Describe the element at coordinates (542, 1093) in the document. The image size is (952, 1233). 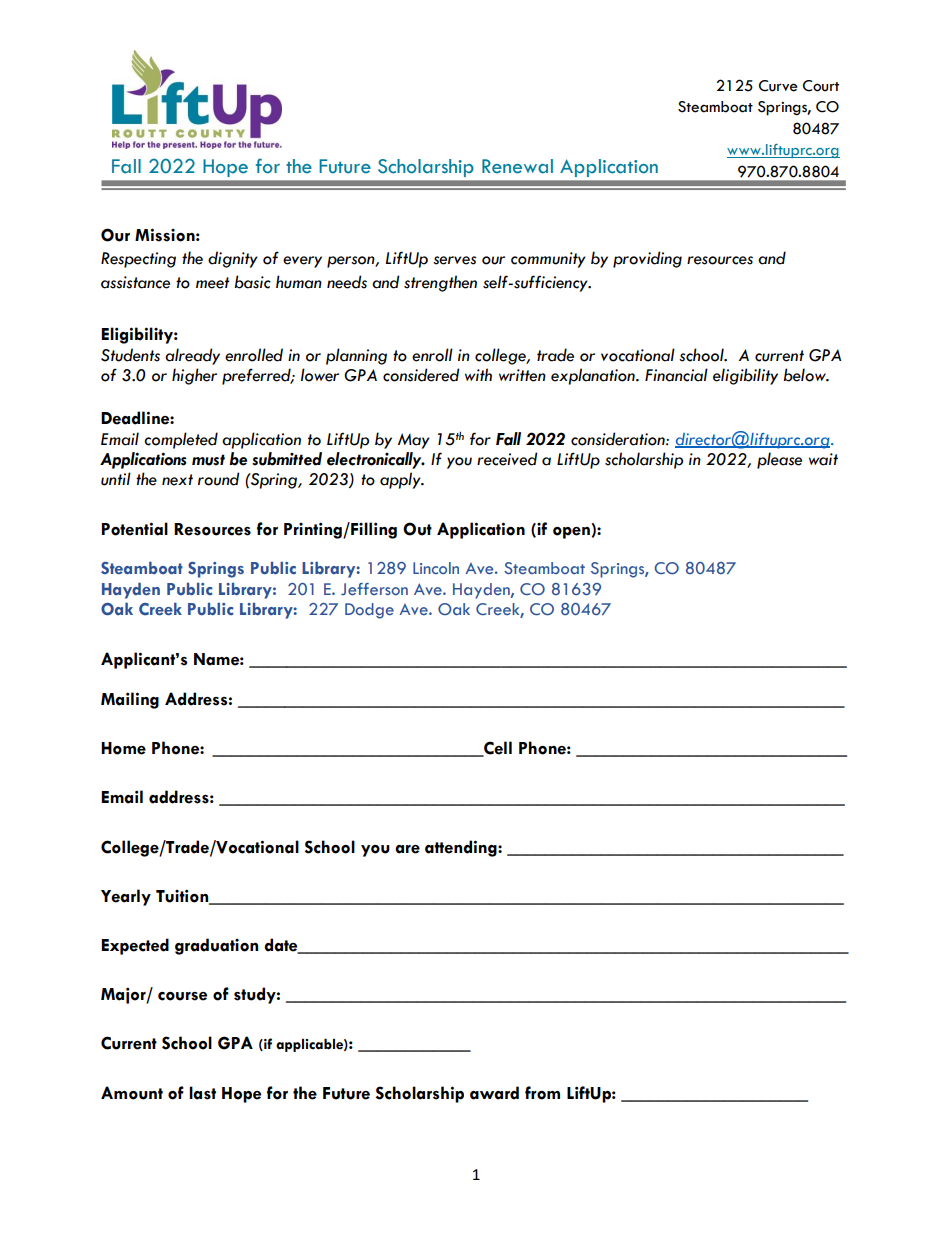
I see `from` at that location.
